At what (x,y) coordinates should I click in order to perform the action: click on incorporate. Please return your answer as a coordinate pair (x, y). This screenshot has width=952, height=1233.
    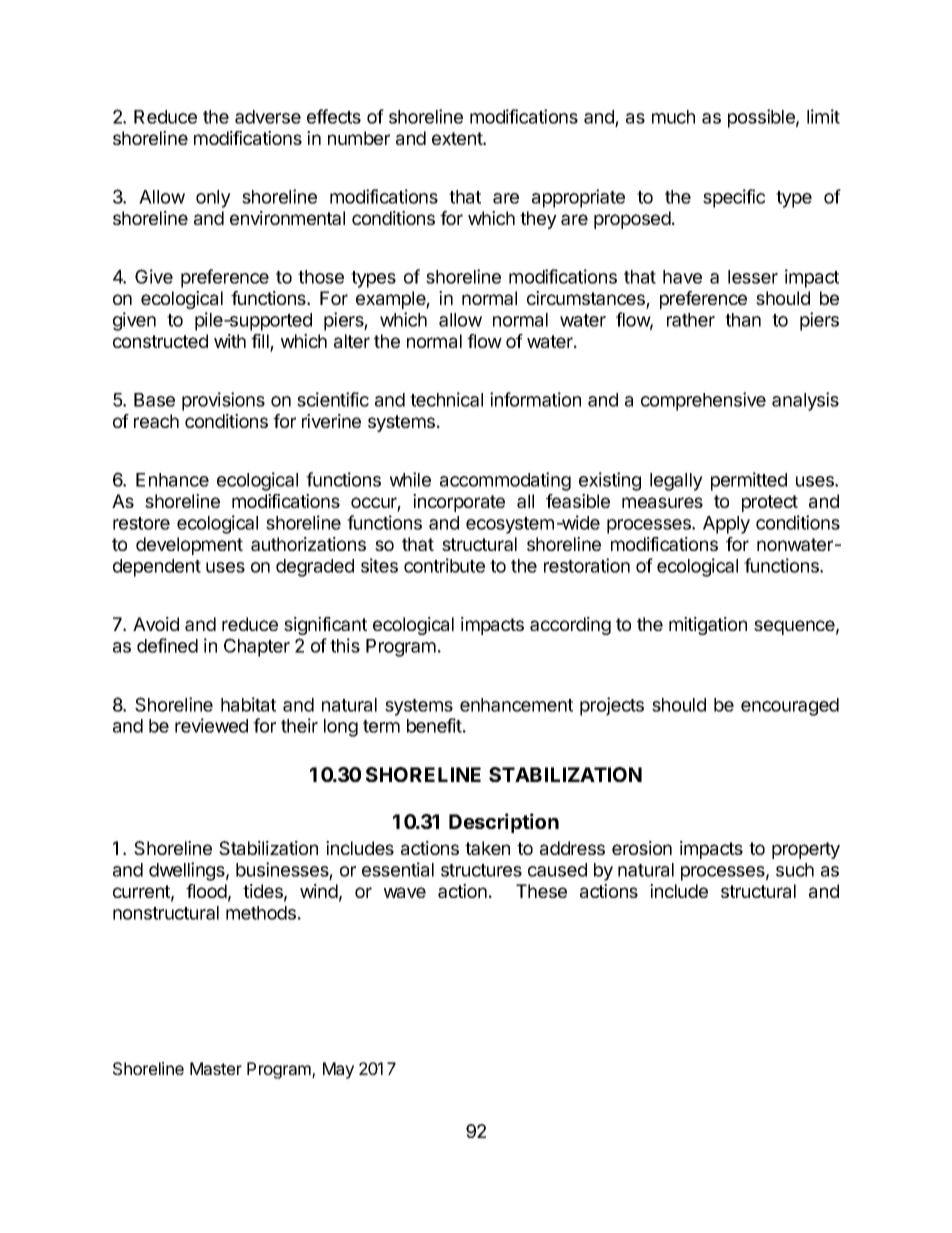
    Looking at the image, I should click on (459, 503).
